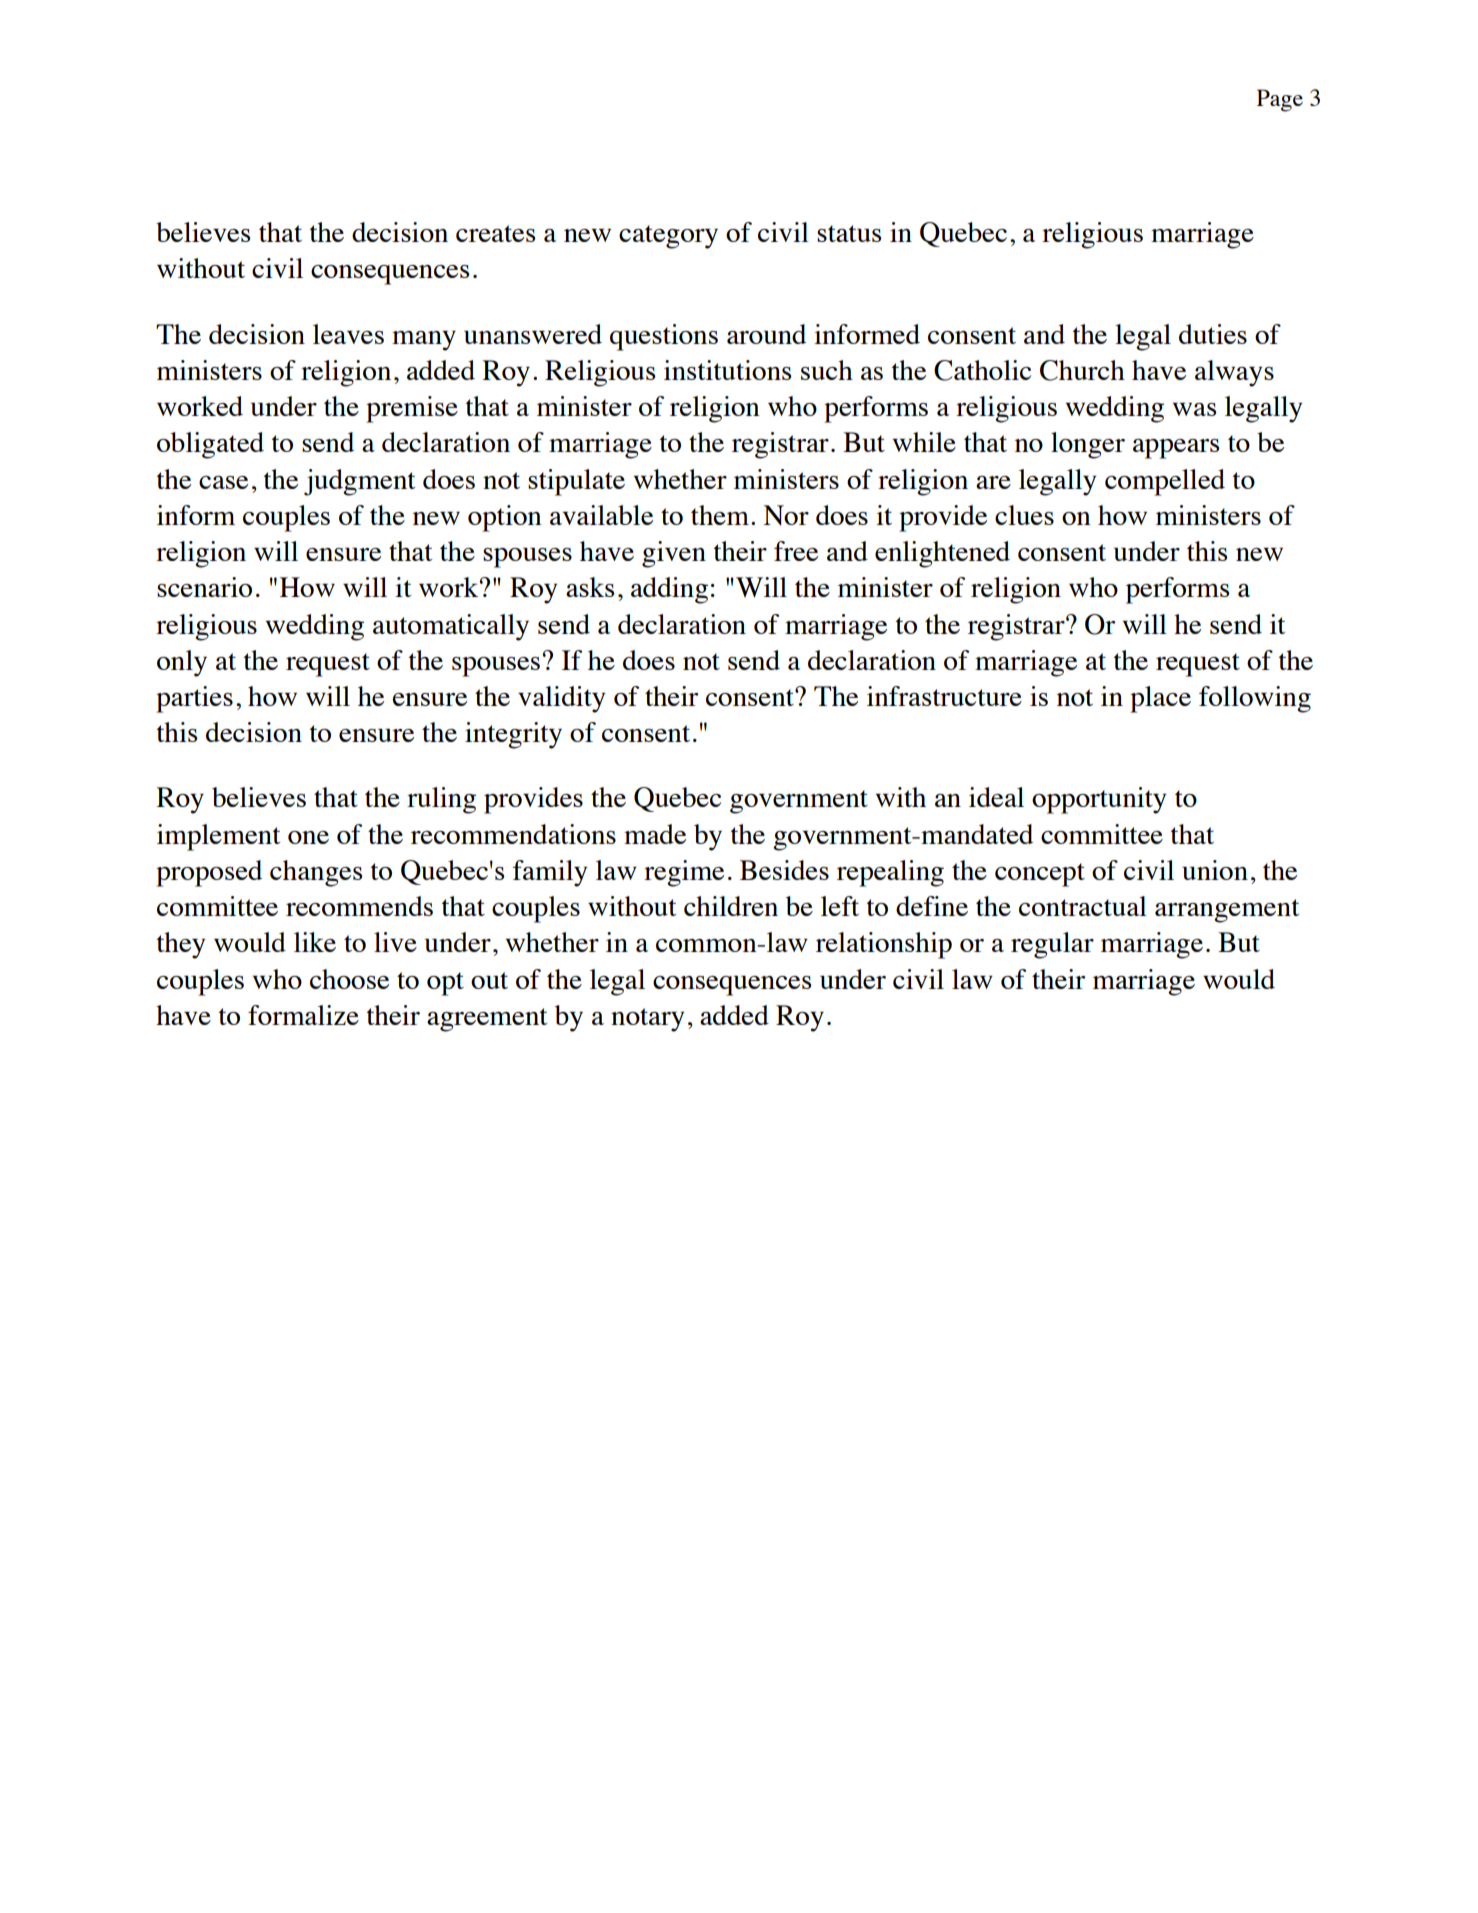 This page has width=1478, height=1913. Describe the element at coordinates (1160, 699) in the page. I see `place` at that location.
